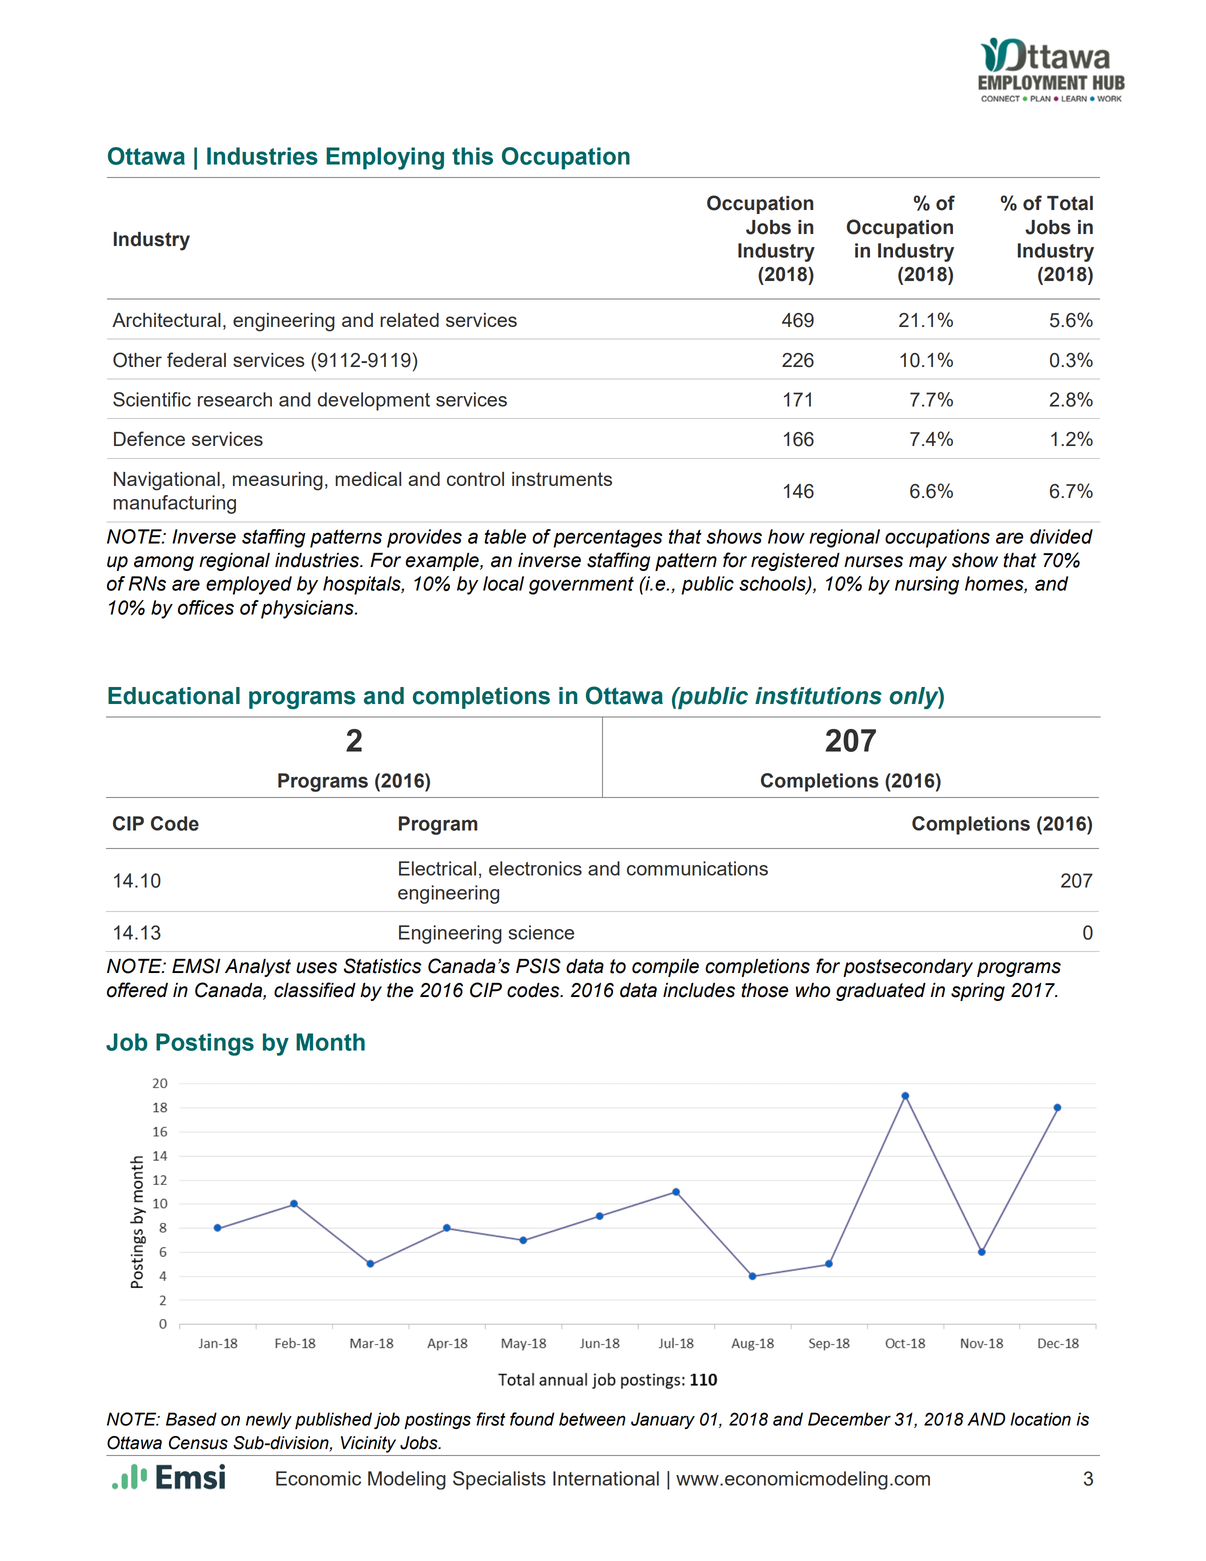 Image resolution: width=1206 pixels, height=1561 pixels. What do you see at coordinates (174, 696) in the page?
I see `Educational` at bounding box center [174, 696].
